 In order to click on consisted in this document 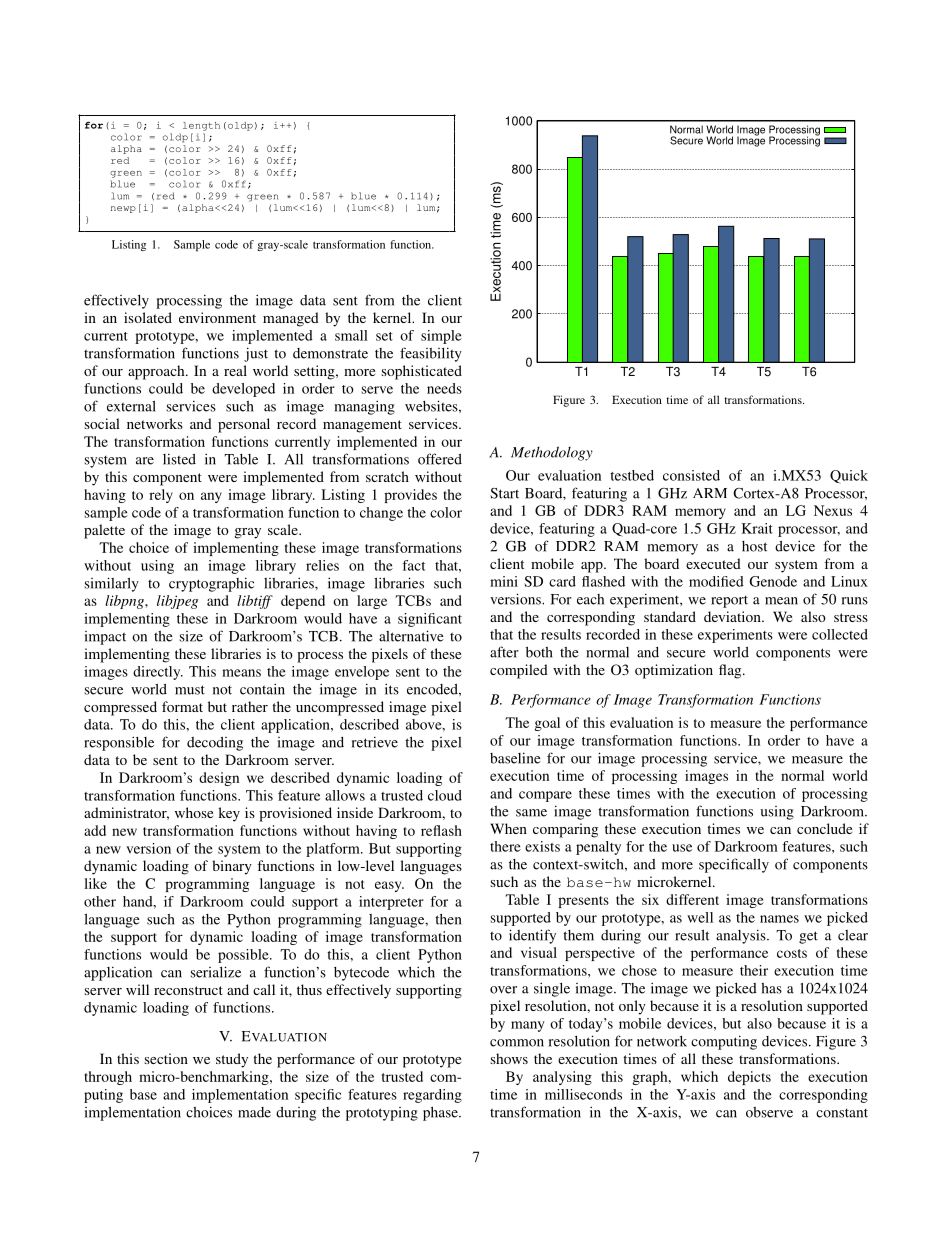, I will do `click(691, 475)`.
